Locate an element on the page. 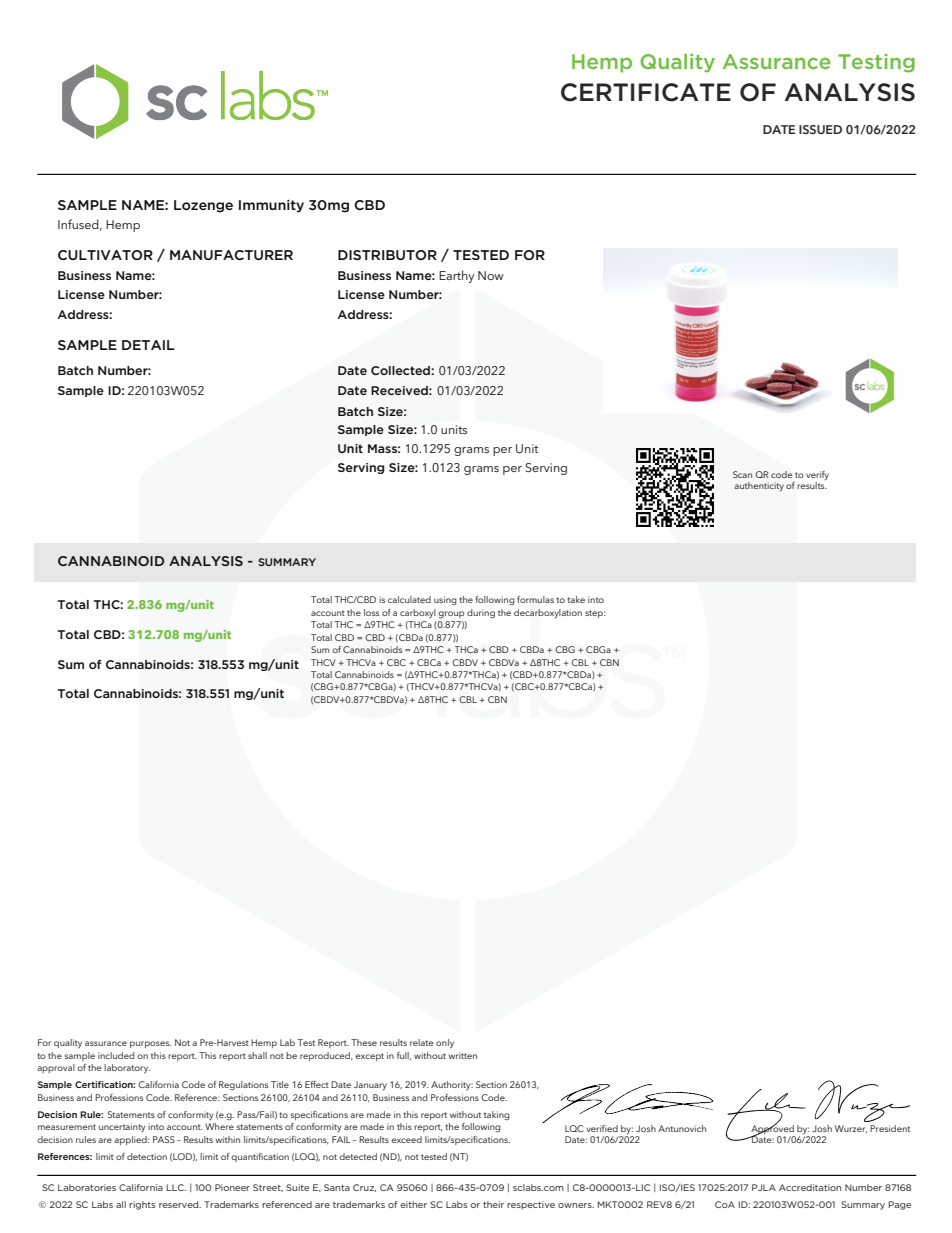  loss is located at coordinates (371, 612).
